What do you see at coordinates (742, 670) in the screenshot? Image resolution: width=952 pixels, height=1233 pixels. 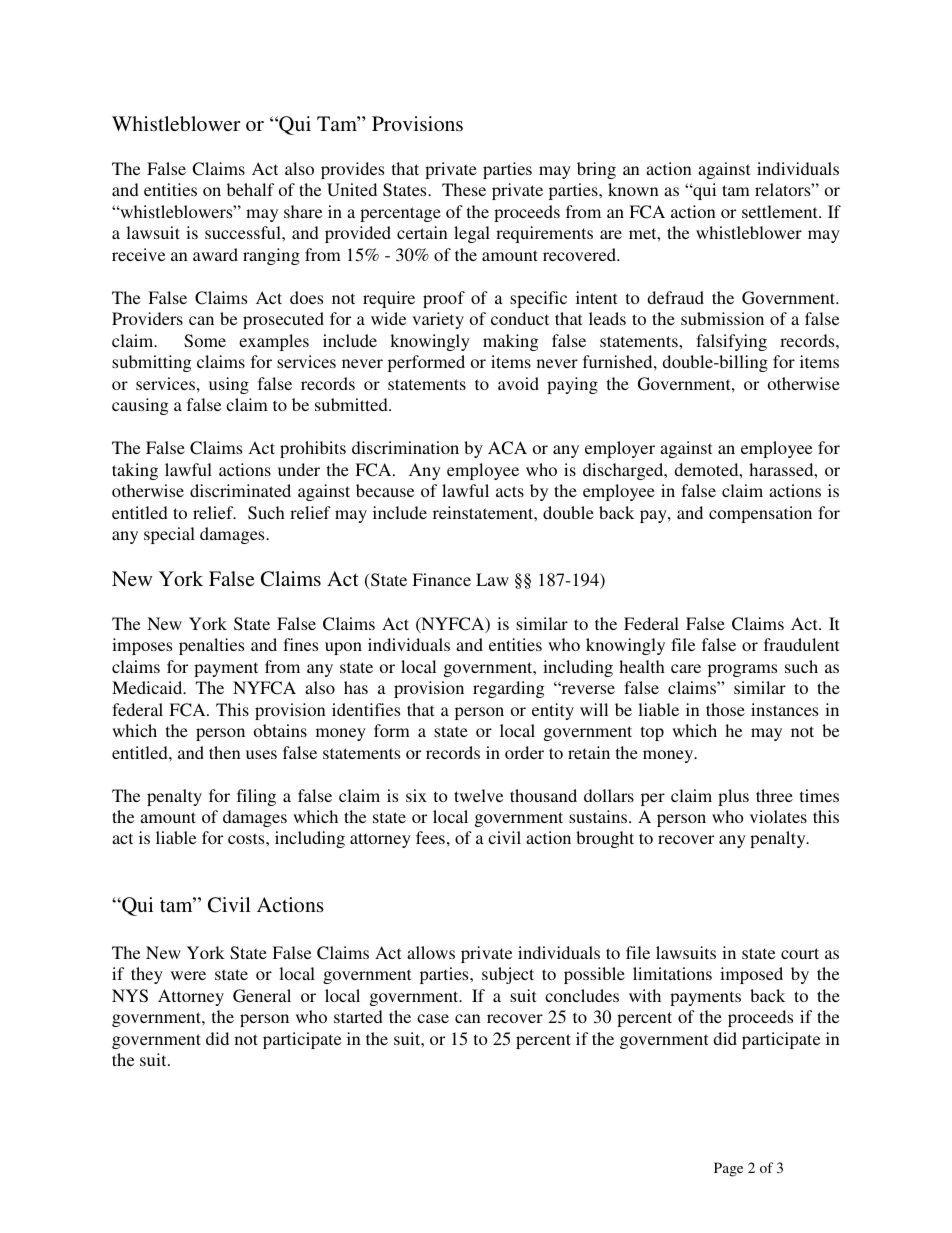 I see `programs` at bounding box center [742, 670].
